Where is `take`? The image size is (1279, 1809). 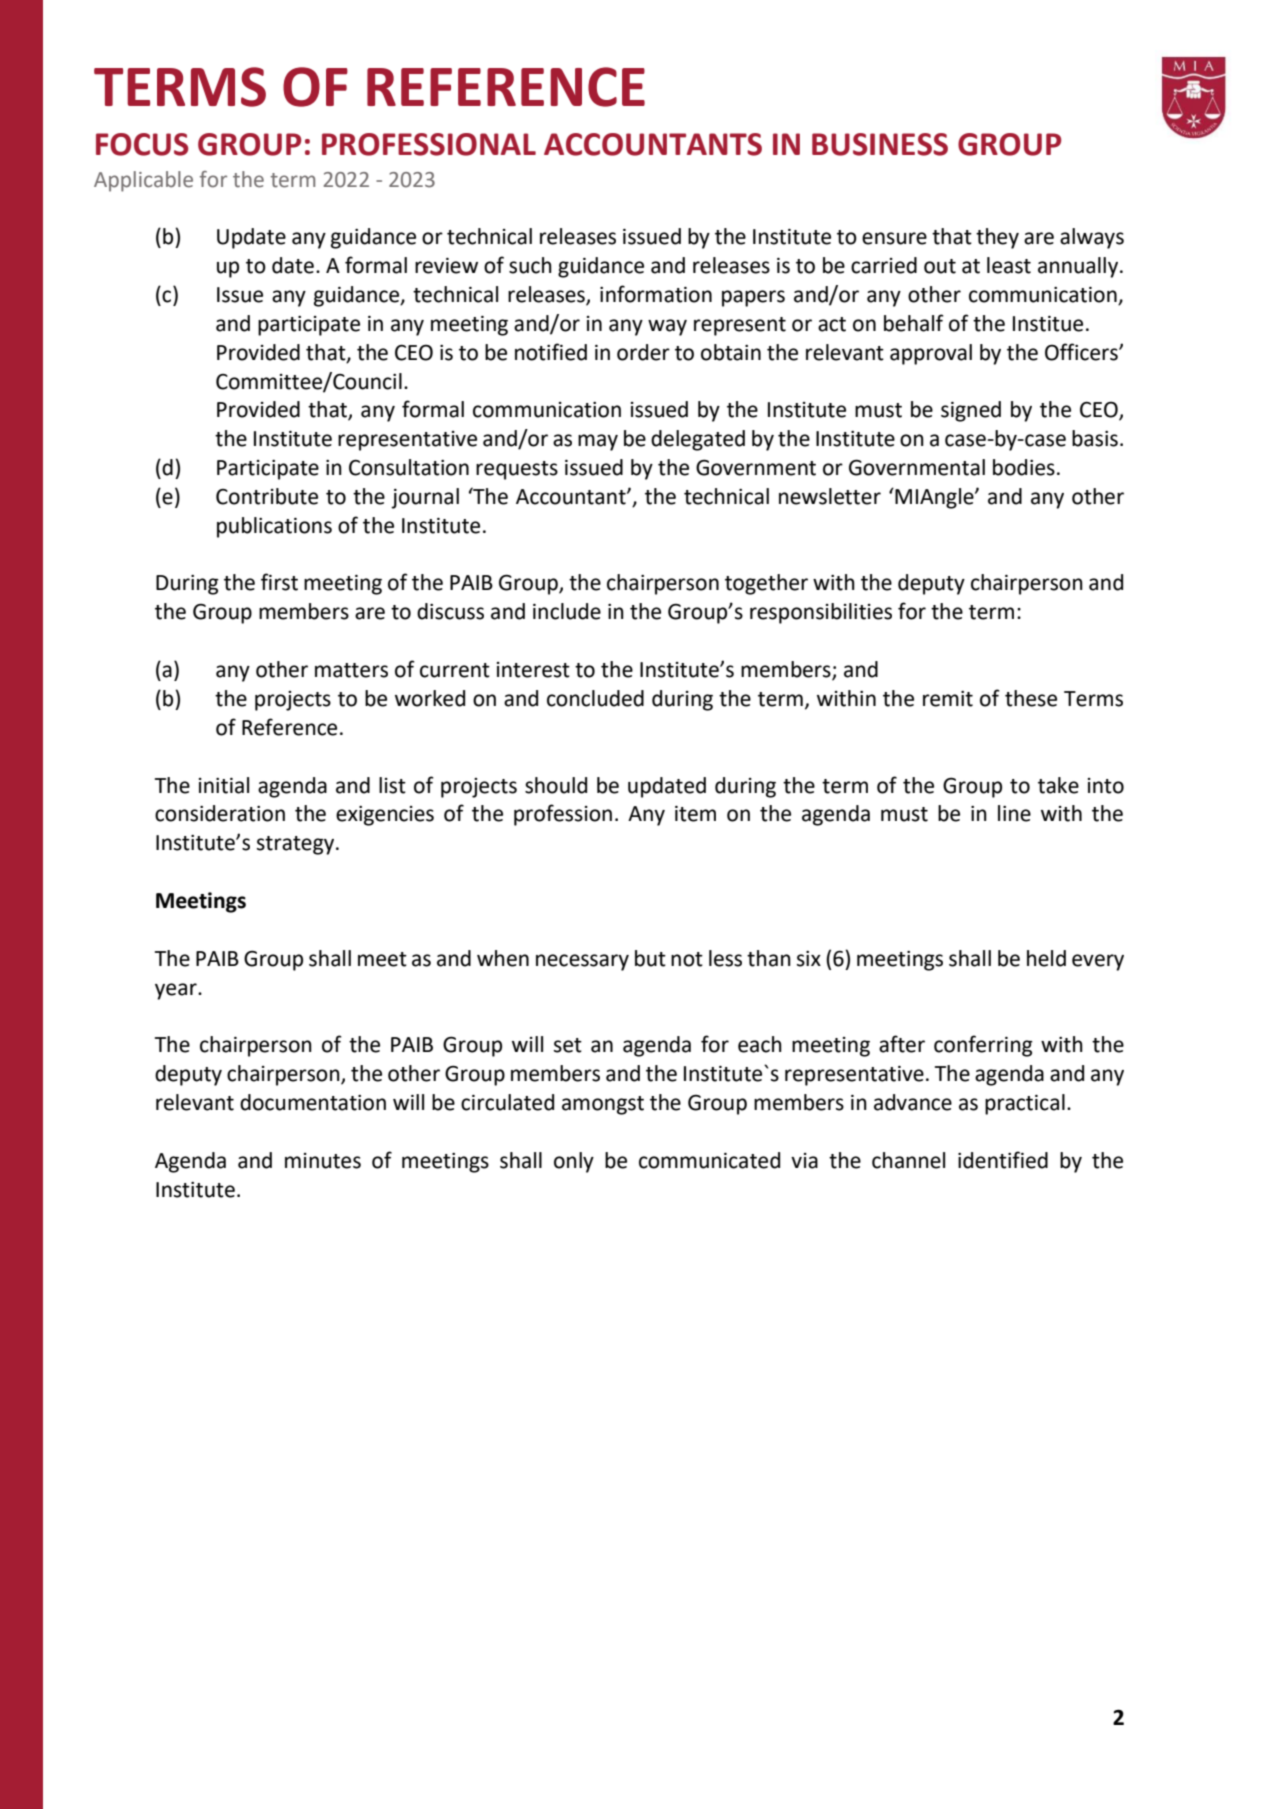 take is located at coordinates (1058, 785).
